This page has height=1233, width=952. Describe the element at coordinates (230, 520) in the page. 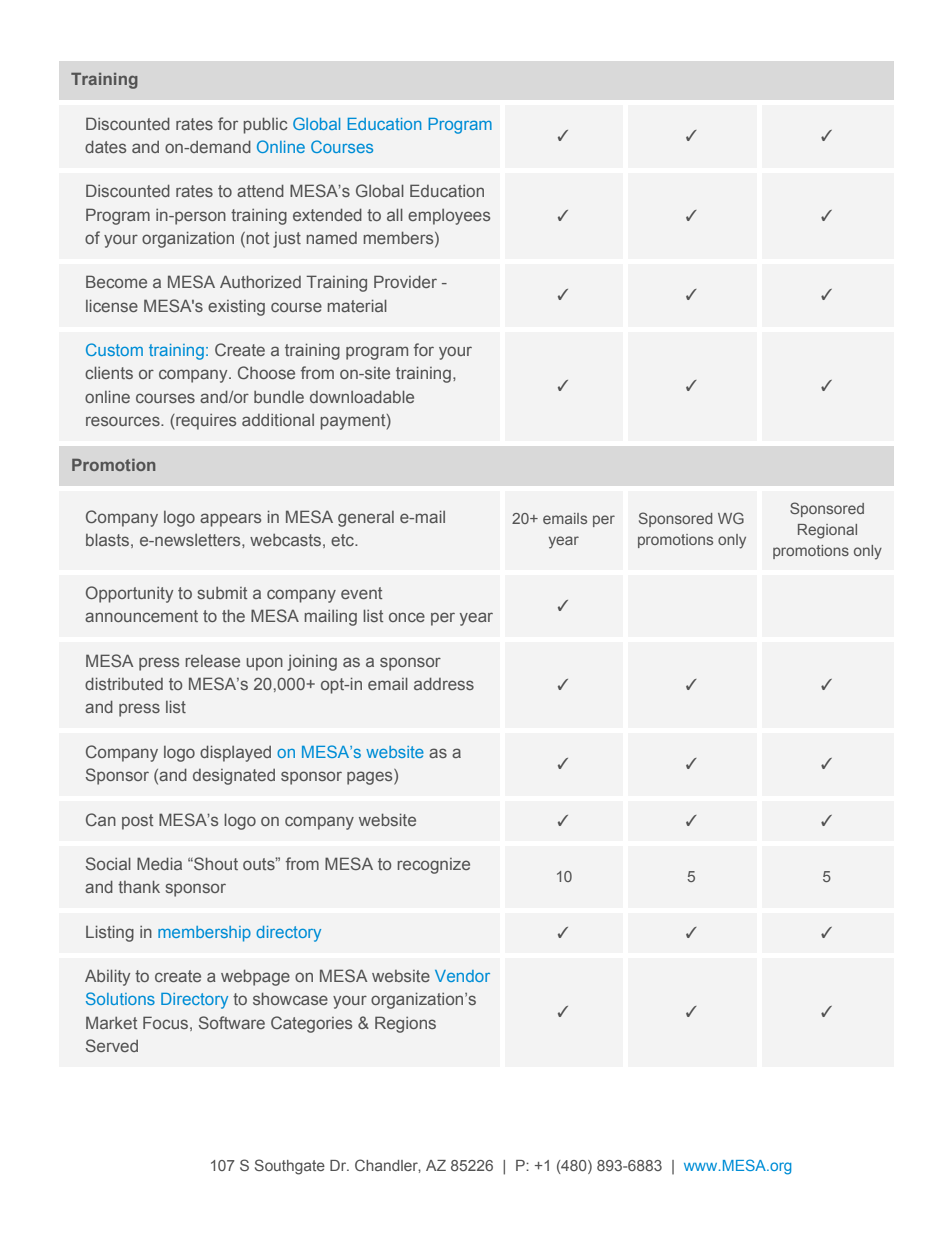

I see `appears` at that location.
